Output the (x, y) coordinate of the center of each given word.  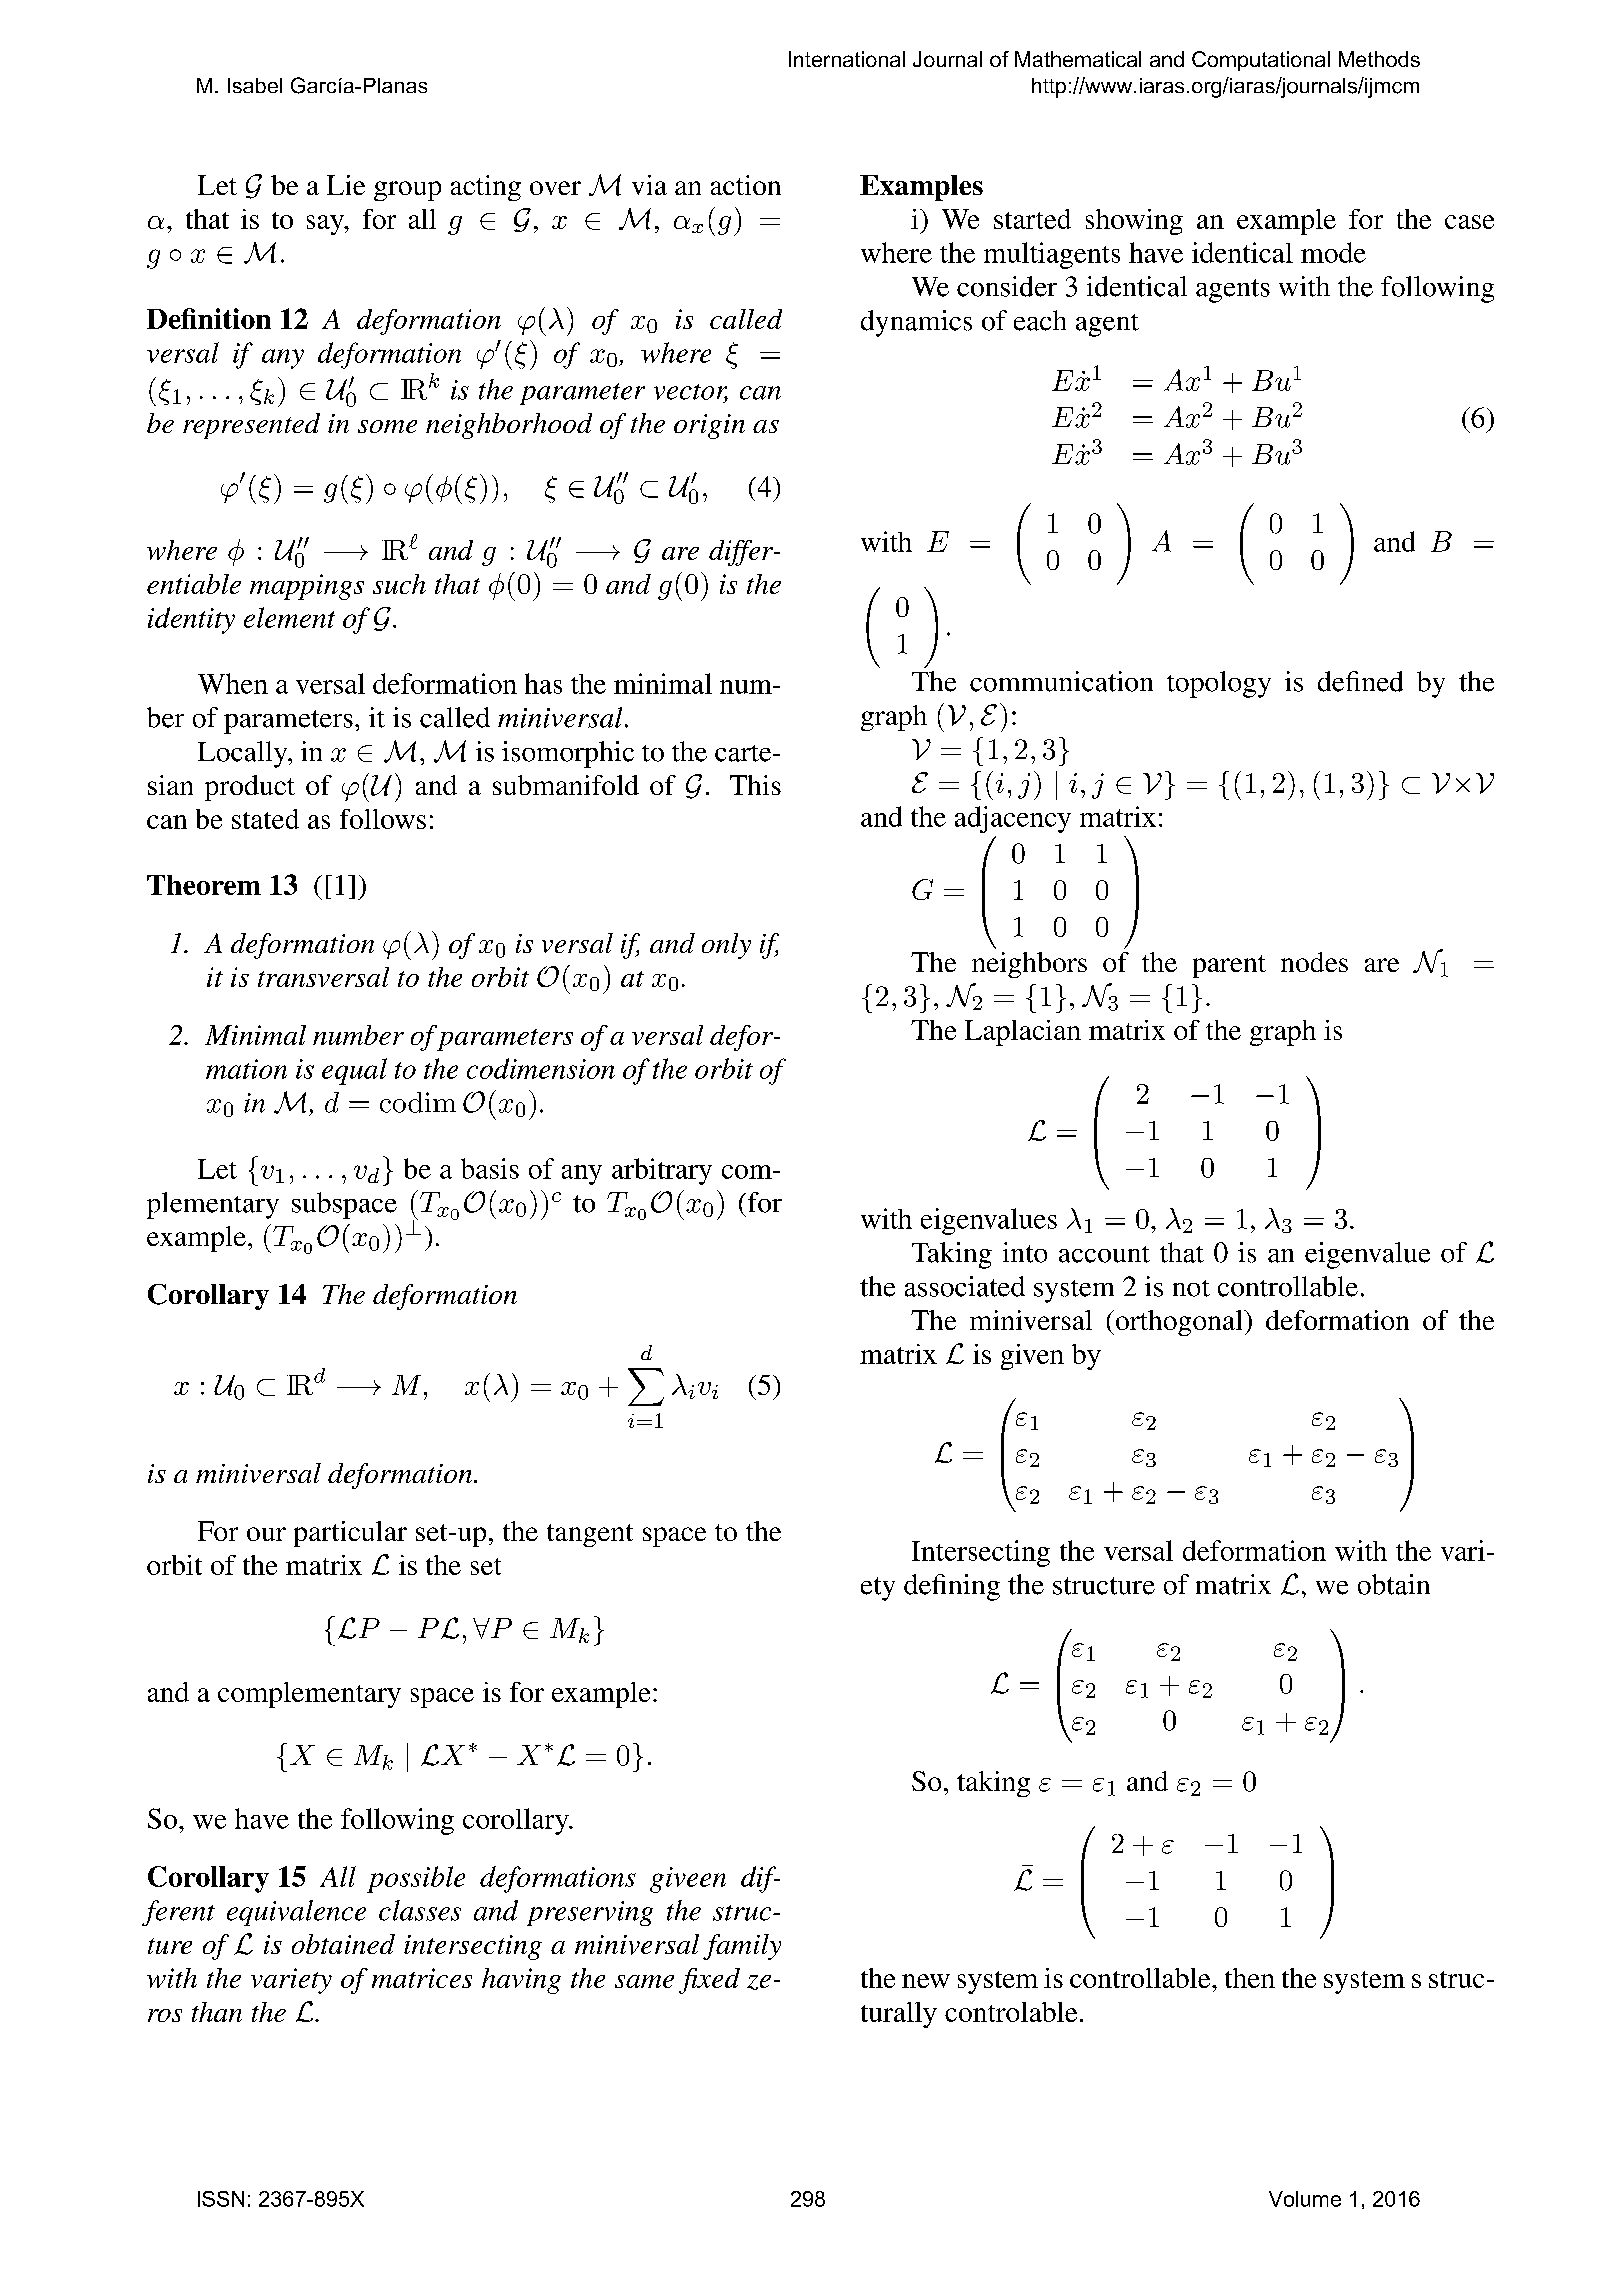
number (358, 1035)
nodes (1314, 962)
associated (965, 1286)
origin (709, 426)
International (847, 59)
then (1250, 1978)
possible (416, 1879)
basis (490, 1168)
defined (1360, 681)
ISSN (221, 2199)
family (742, 1947)
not (1191, 1288)
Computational (1261, 61)
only (726, 946)
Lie (346, 185)
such (399, 584)
